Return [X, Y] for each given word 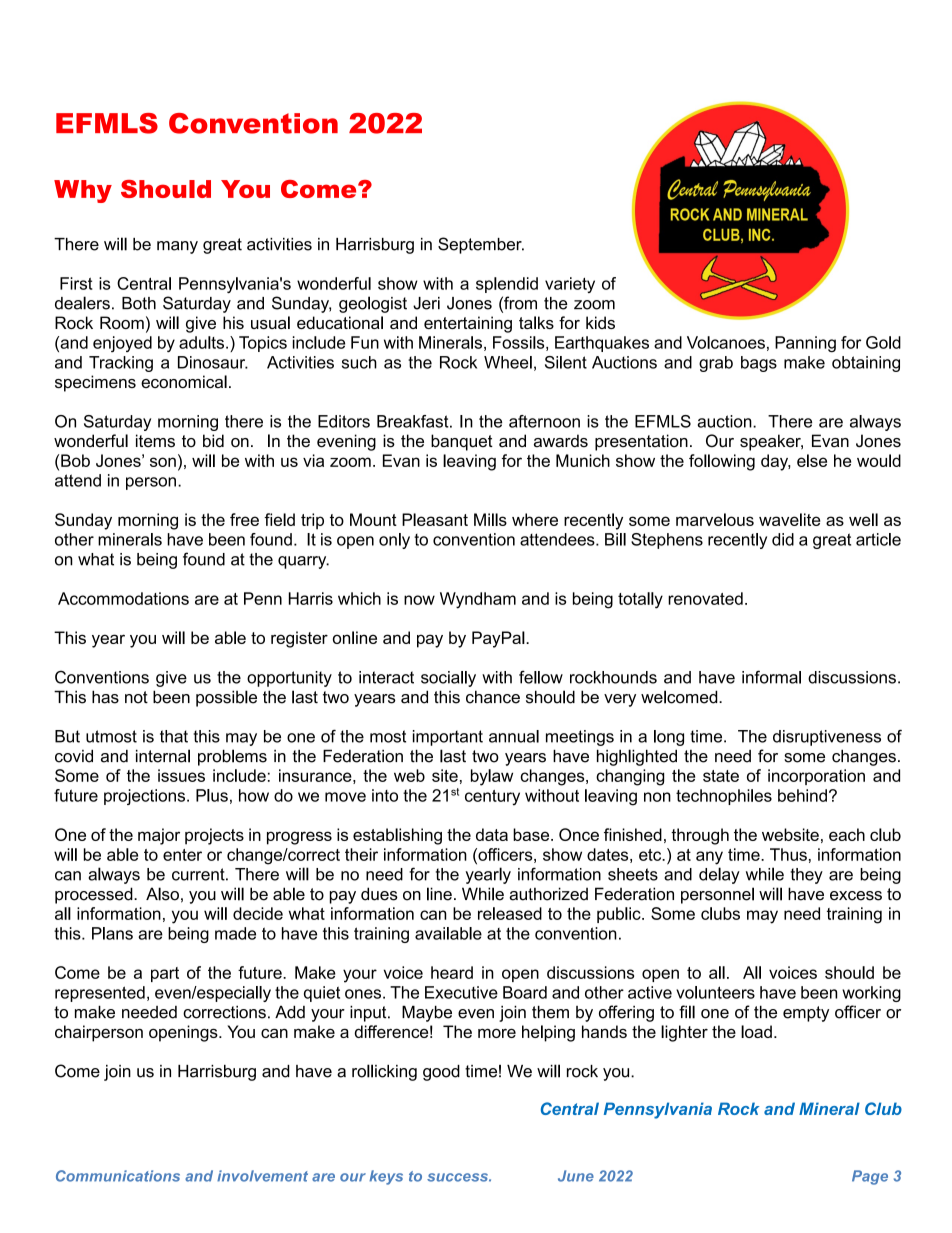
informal [771, 677]
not [136, 697]
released [510, 913]
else [812, 460]
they [806, 876]
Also [162, 894]
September [481, 245]
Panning [805, 344]
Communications [118, 1176]
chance [493, 697]
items [155, 441]
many [177, 247]
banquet [462, 442]
